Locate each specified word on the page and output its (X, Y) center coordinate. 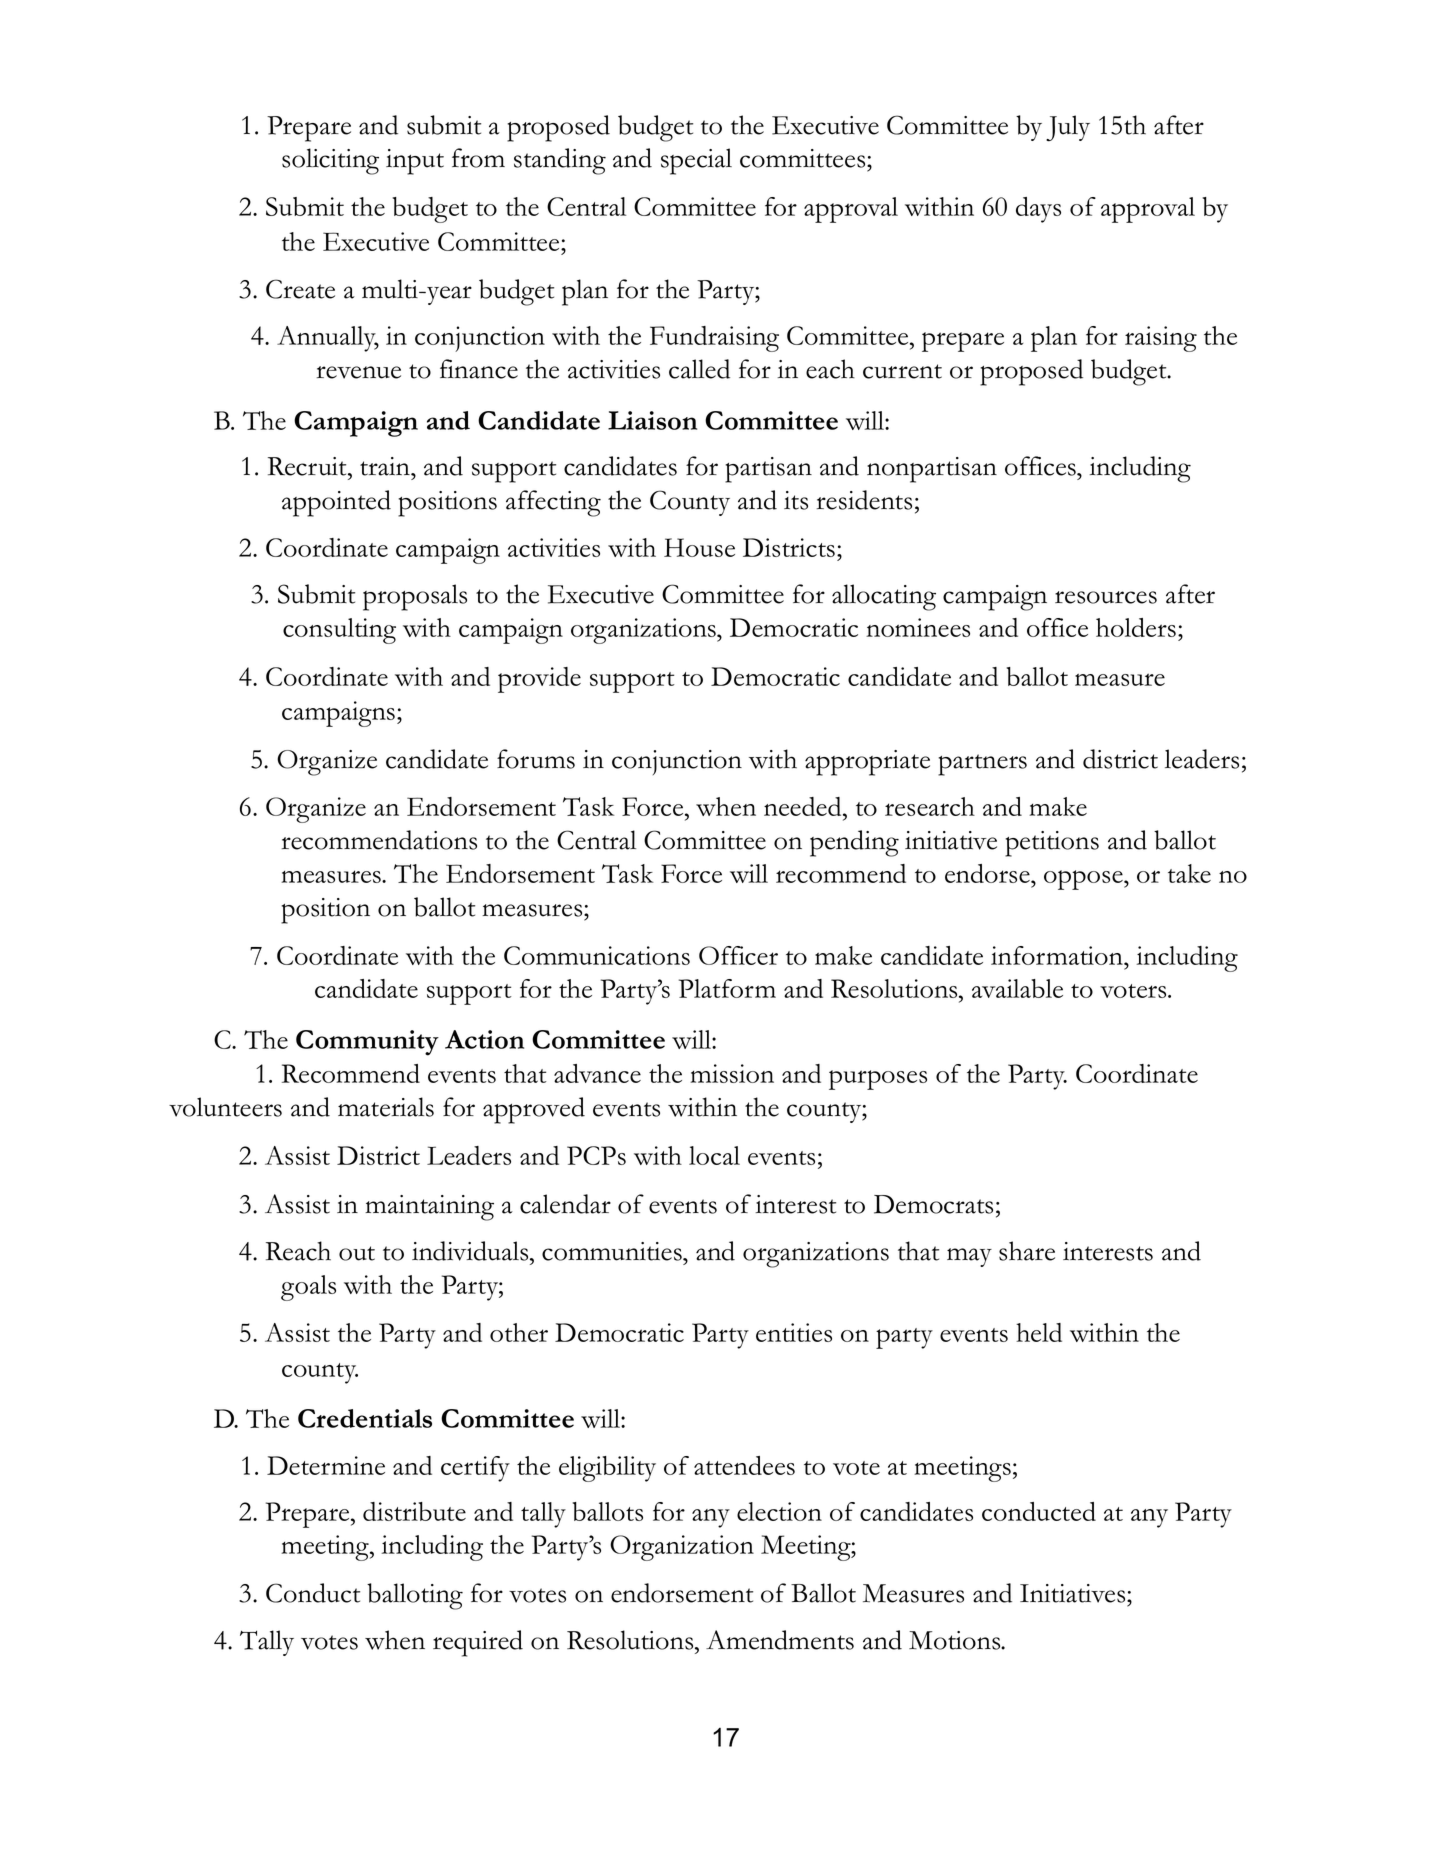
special (696, 161)
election (779, 1511)
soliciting (330, 161)
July (1068, 128)
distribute (414, 1511)
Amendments (780, 1640)
